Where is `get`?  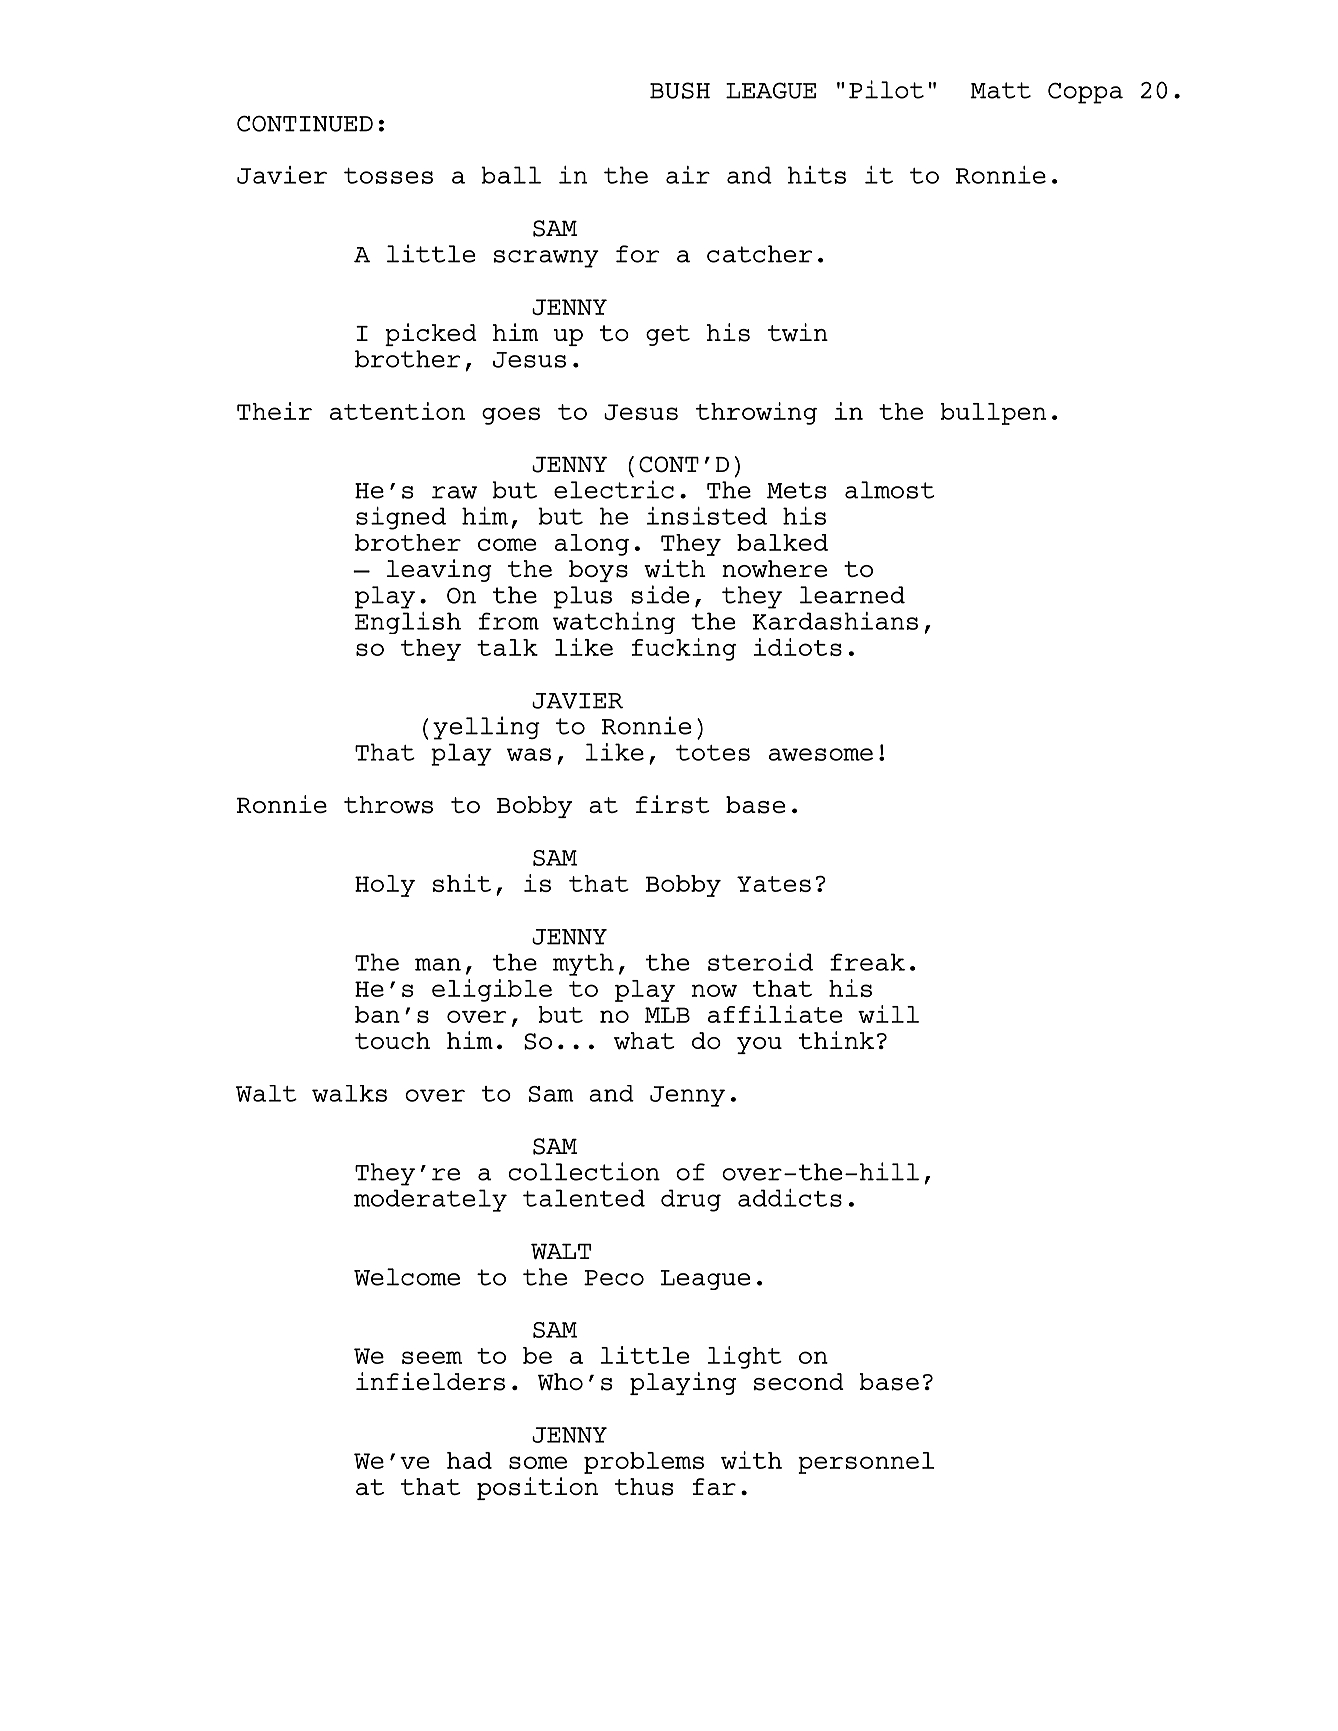 get is located at coordinates (668, 335).
